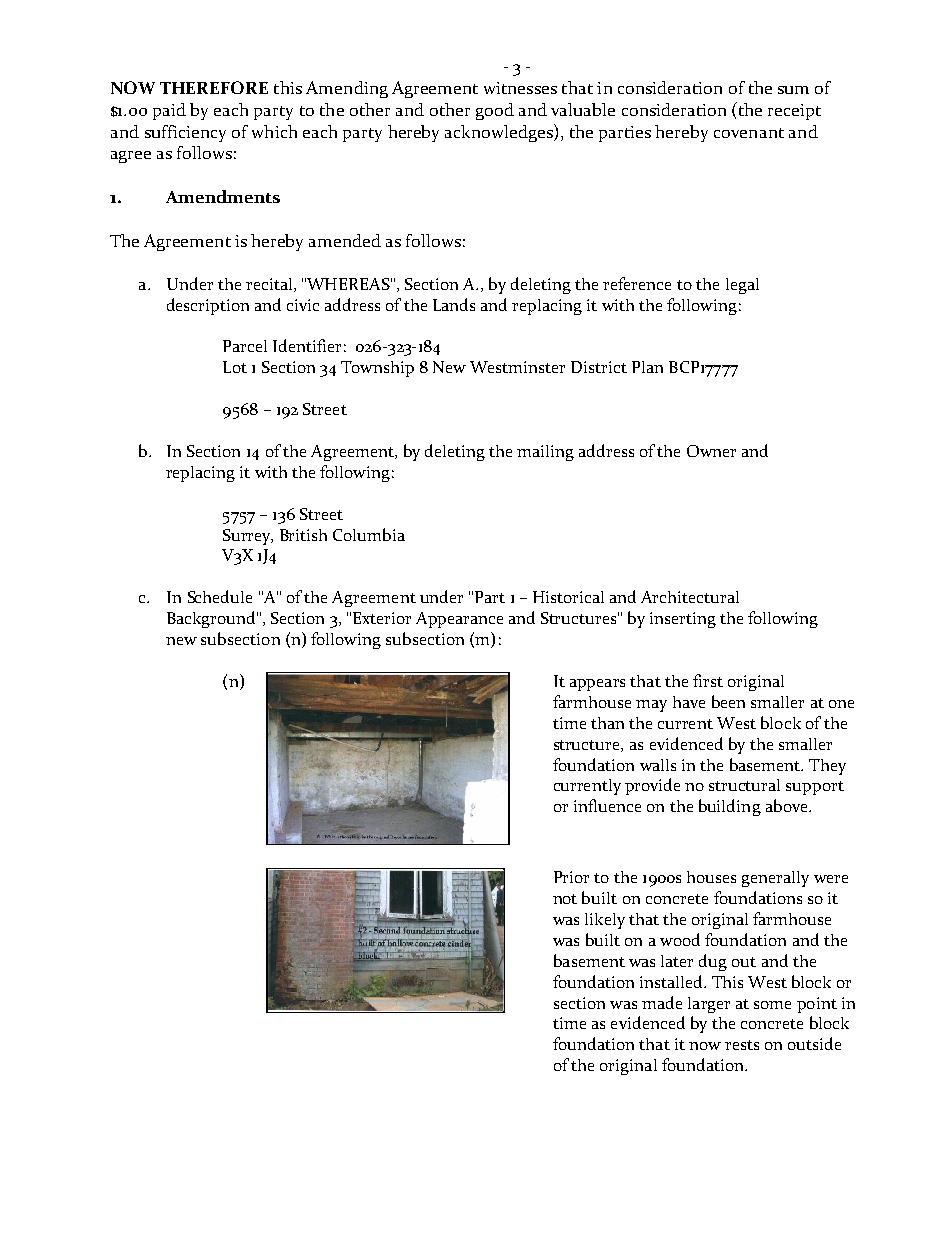 The width and height of the document is (952, 1233). I want to click on which, so click(274, 131).
